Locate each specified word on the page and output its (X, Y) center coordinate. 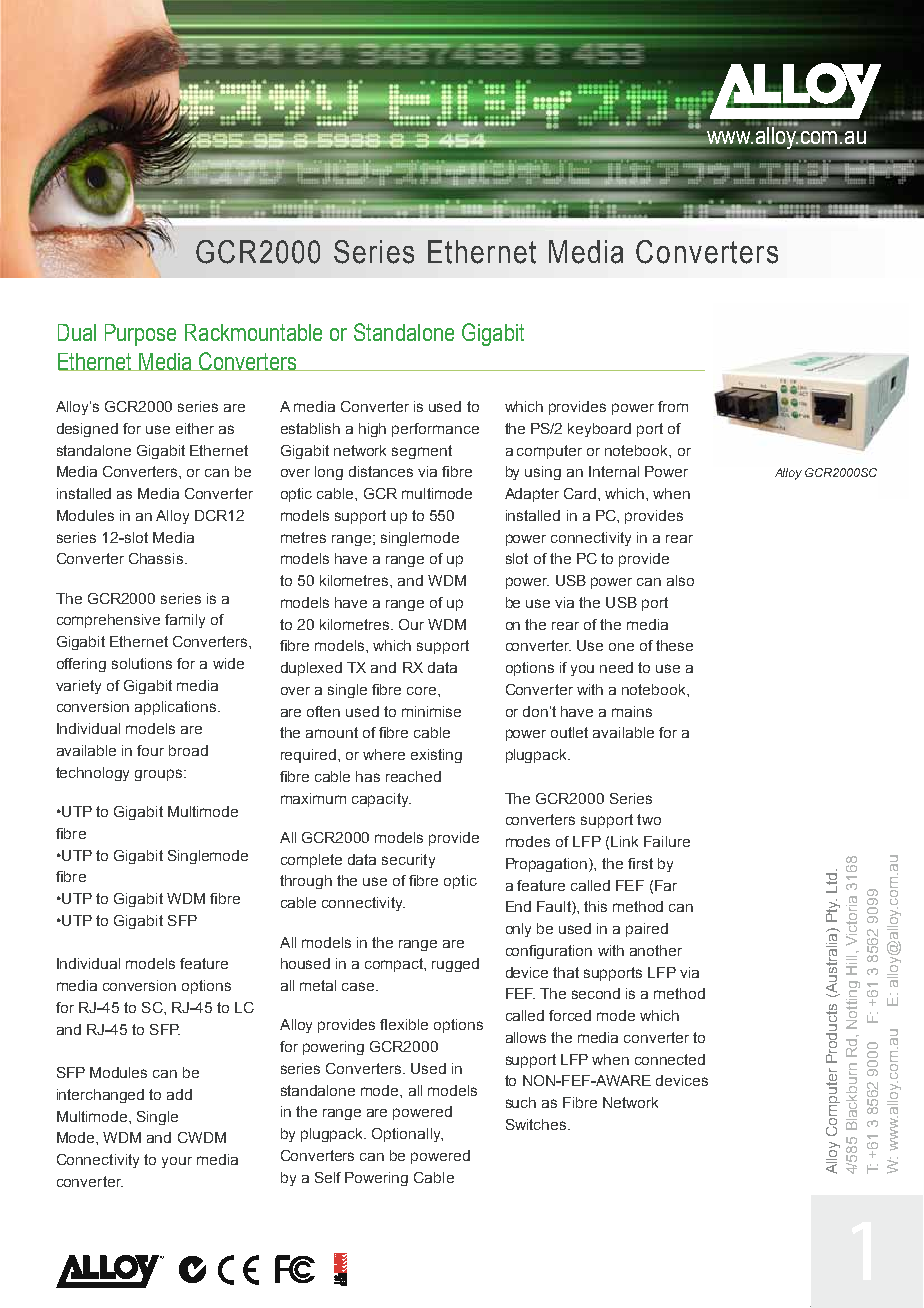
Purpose (140, 335)
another (656, 950)
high (372, 430)
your (177, 1162)
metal (318, 985)
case (359, 986)
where (384, 754)
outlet (569, 732)
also (680, 580)
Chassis (157, 558)
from (673, 406)
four (150, 750)
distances (381, 471)
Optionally (407, 1135)
